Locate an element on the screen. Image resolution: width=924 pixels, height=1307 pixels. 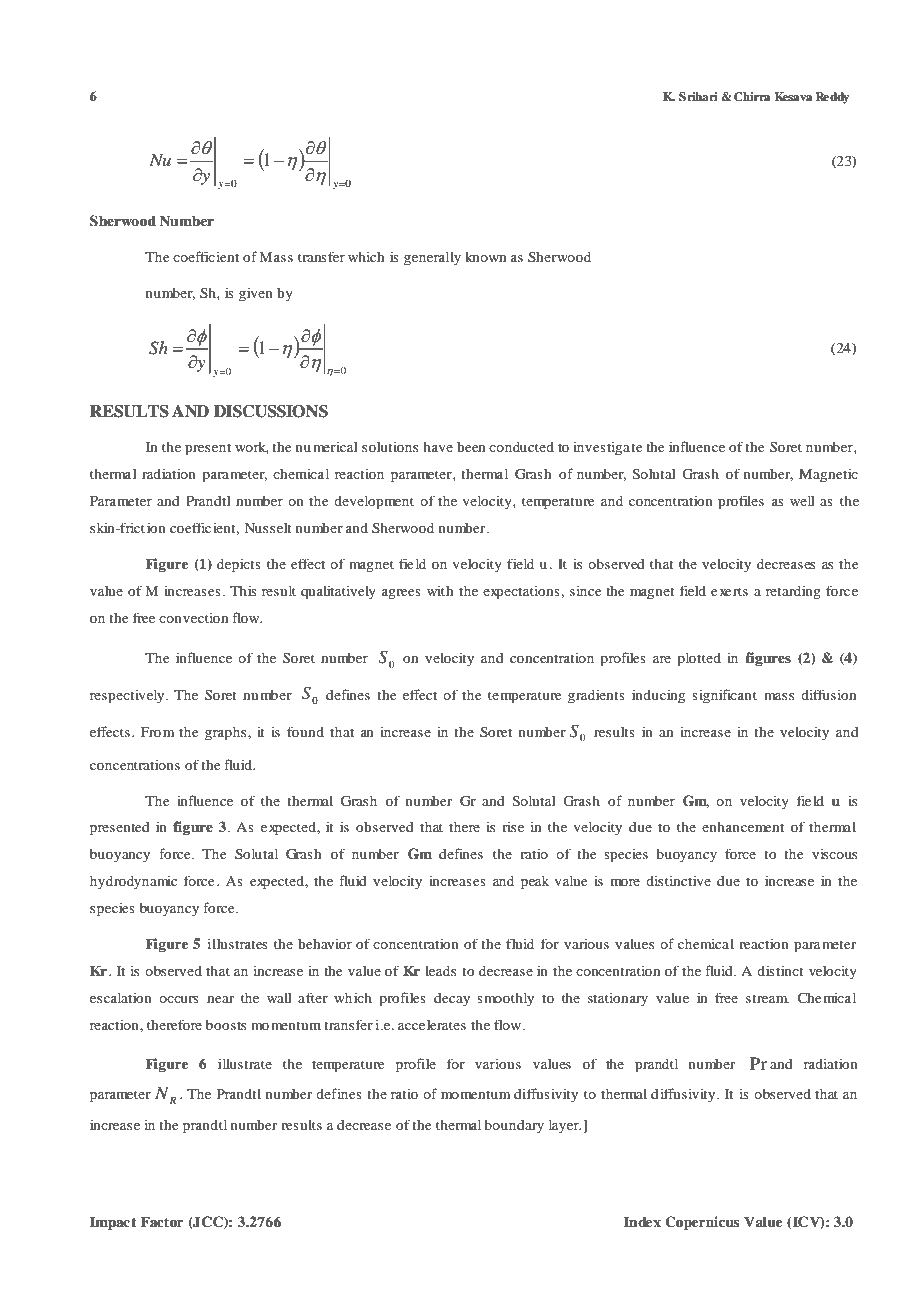
significant is located at coordinates (724, 696).
